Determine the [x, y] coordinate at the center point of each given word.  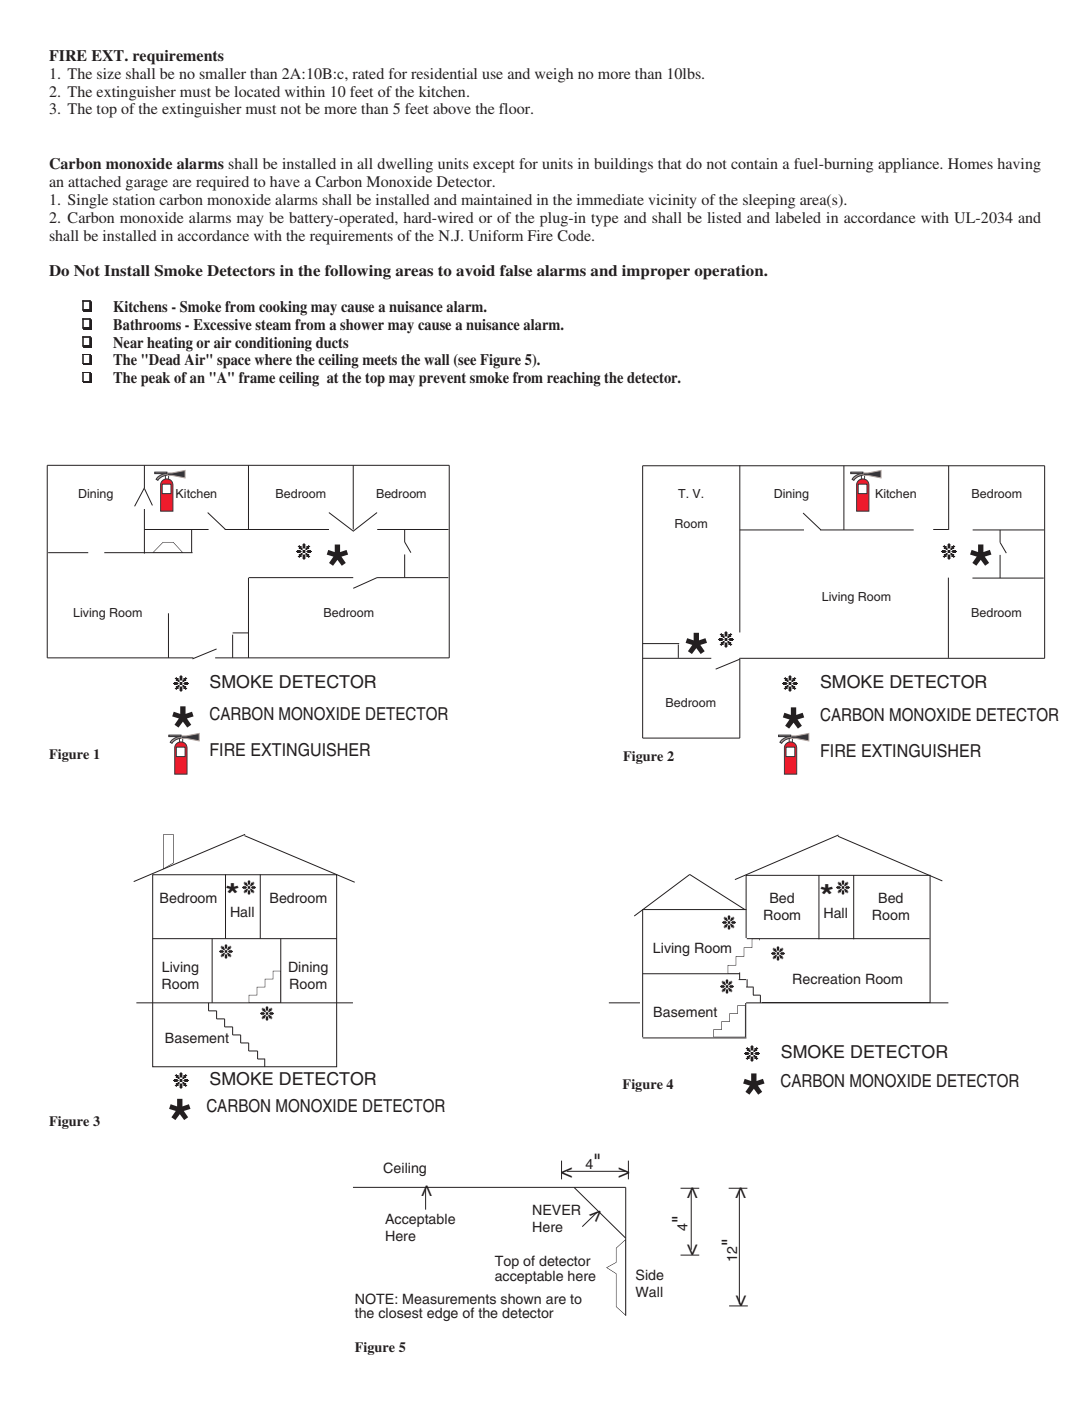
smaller [222, 73]
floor [516, 108]
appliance [910, 165]
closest [400, 1313]
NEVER [557, 1209]
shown [521, 1299]
